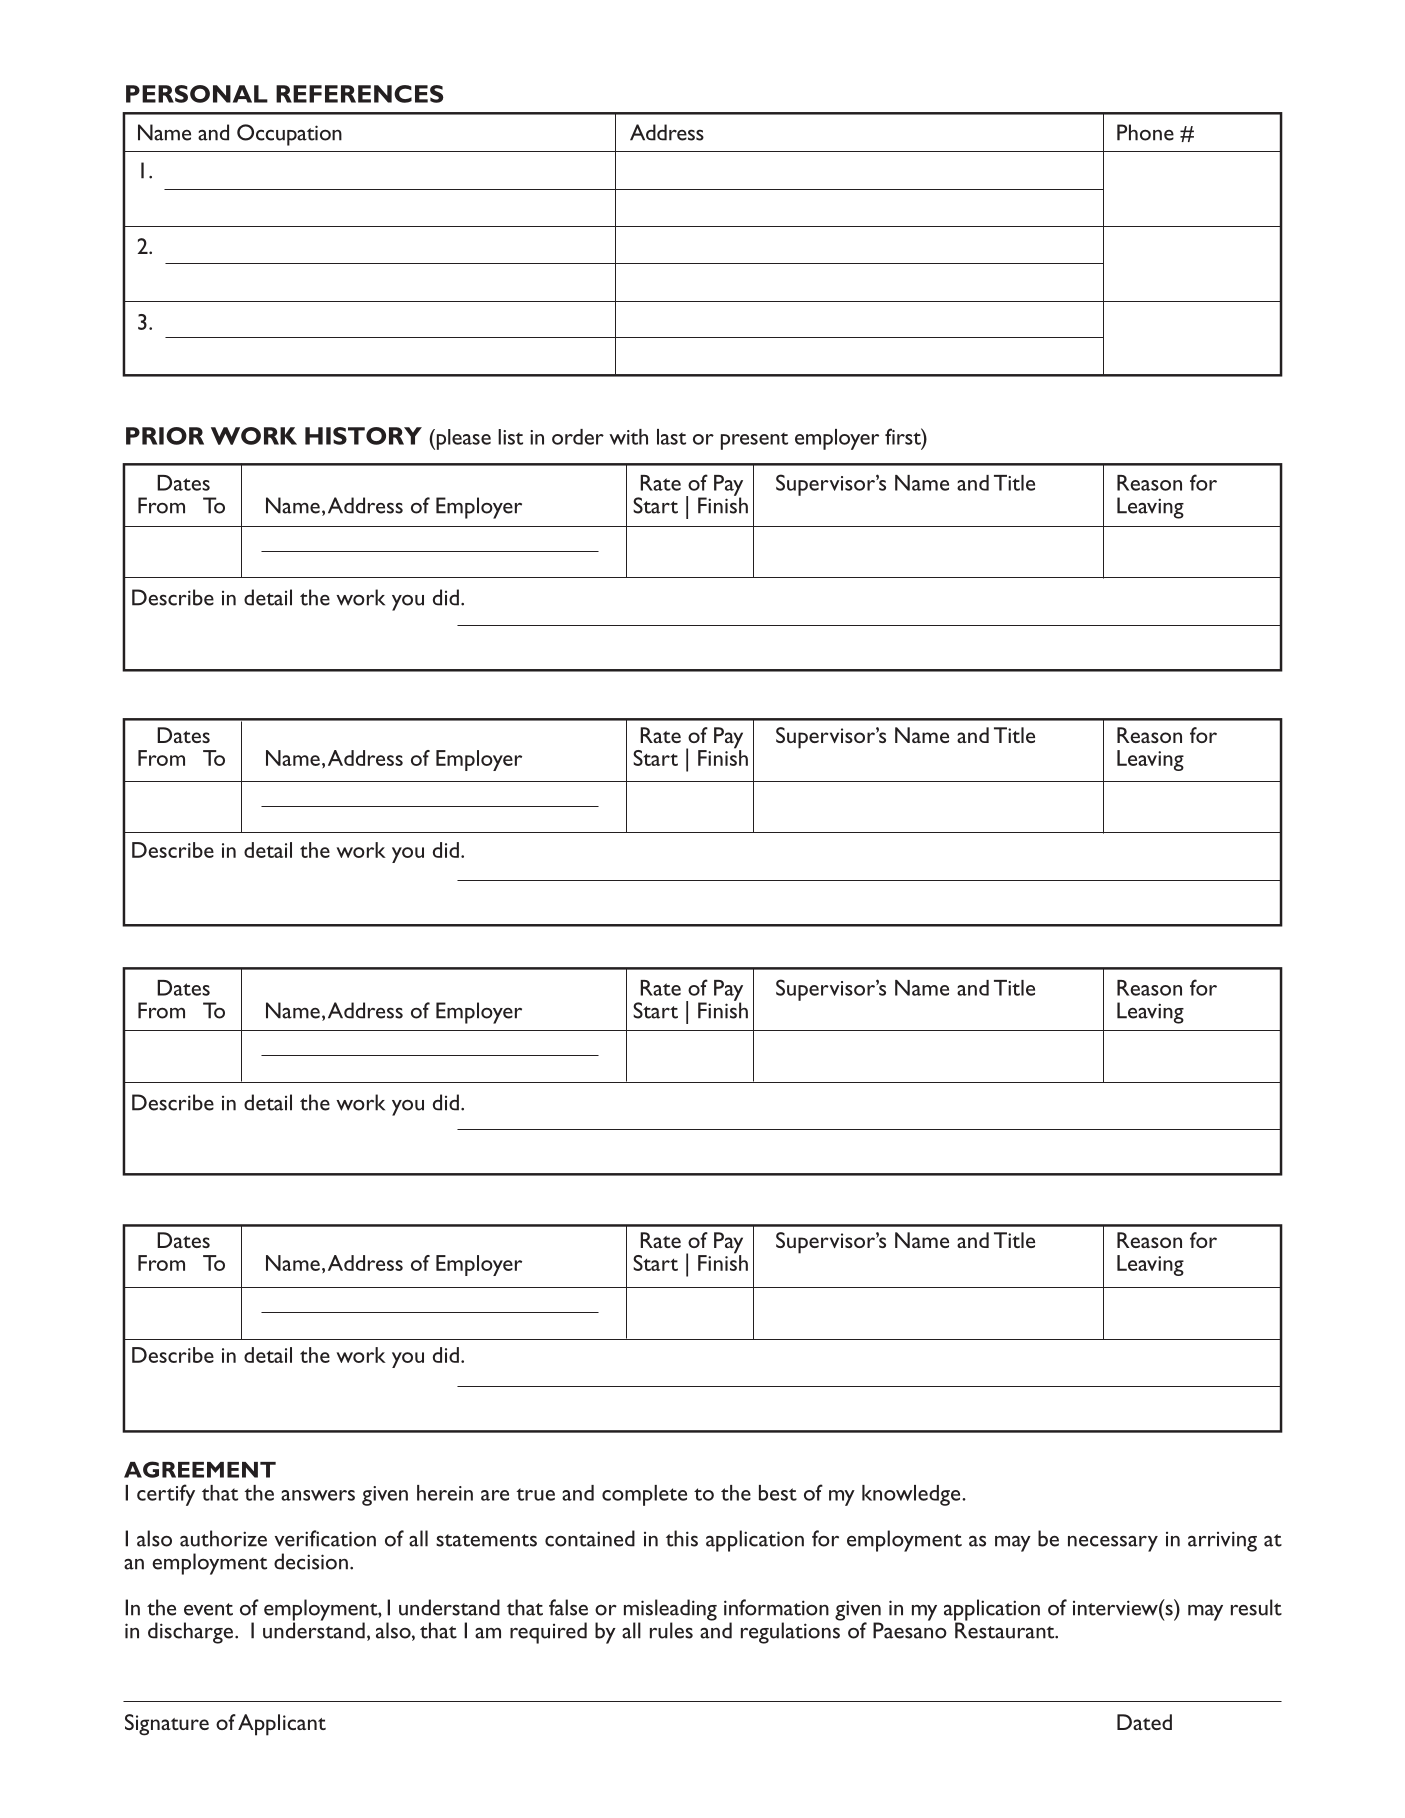 The height and width of the document is (1818, 1405). I want to click on best, so click(778, 1493).
